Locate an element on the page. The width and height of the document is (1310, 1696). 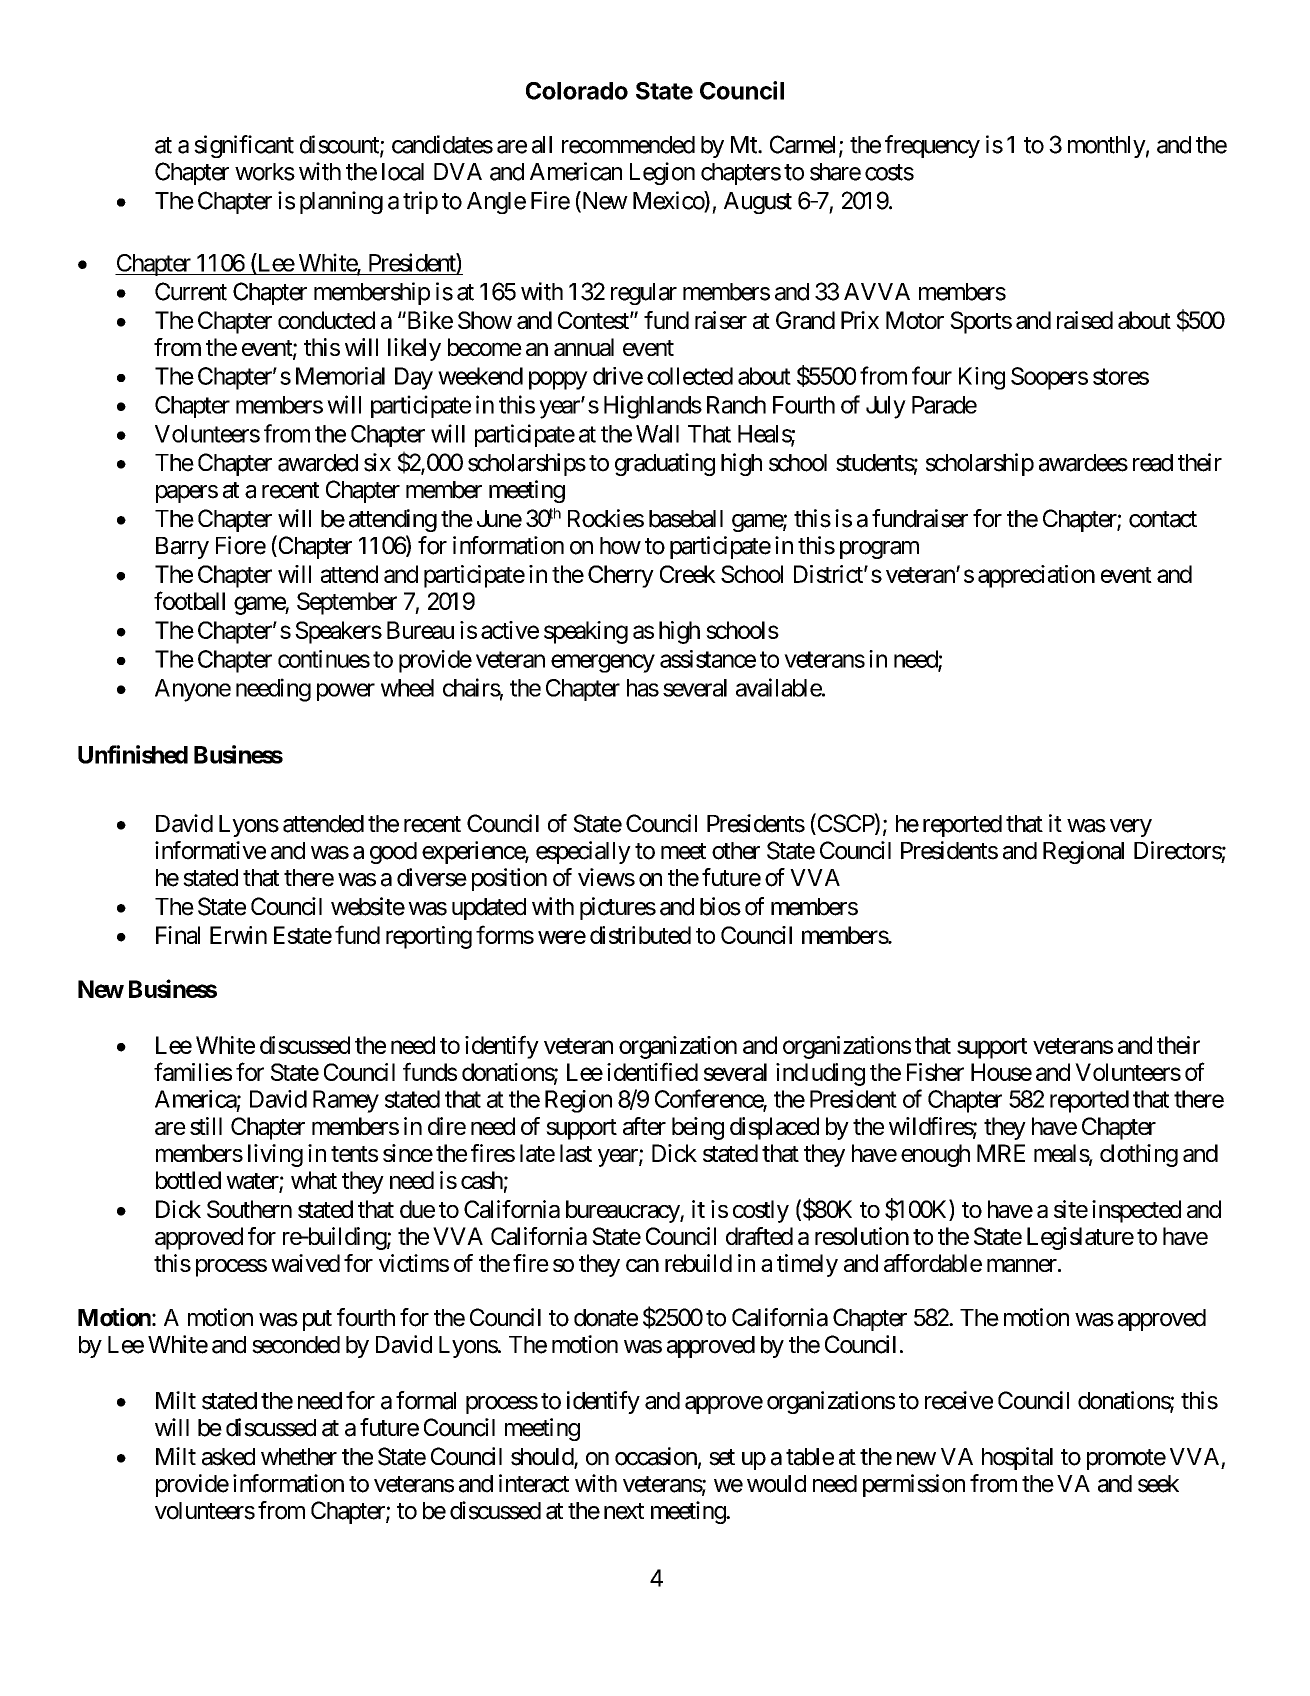
significant is located at coordinates (244, 146).
